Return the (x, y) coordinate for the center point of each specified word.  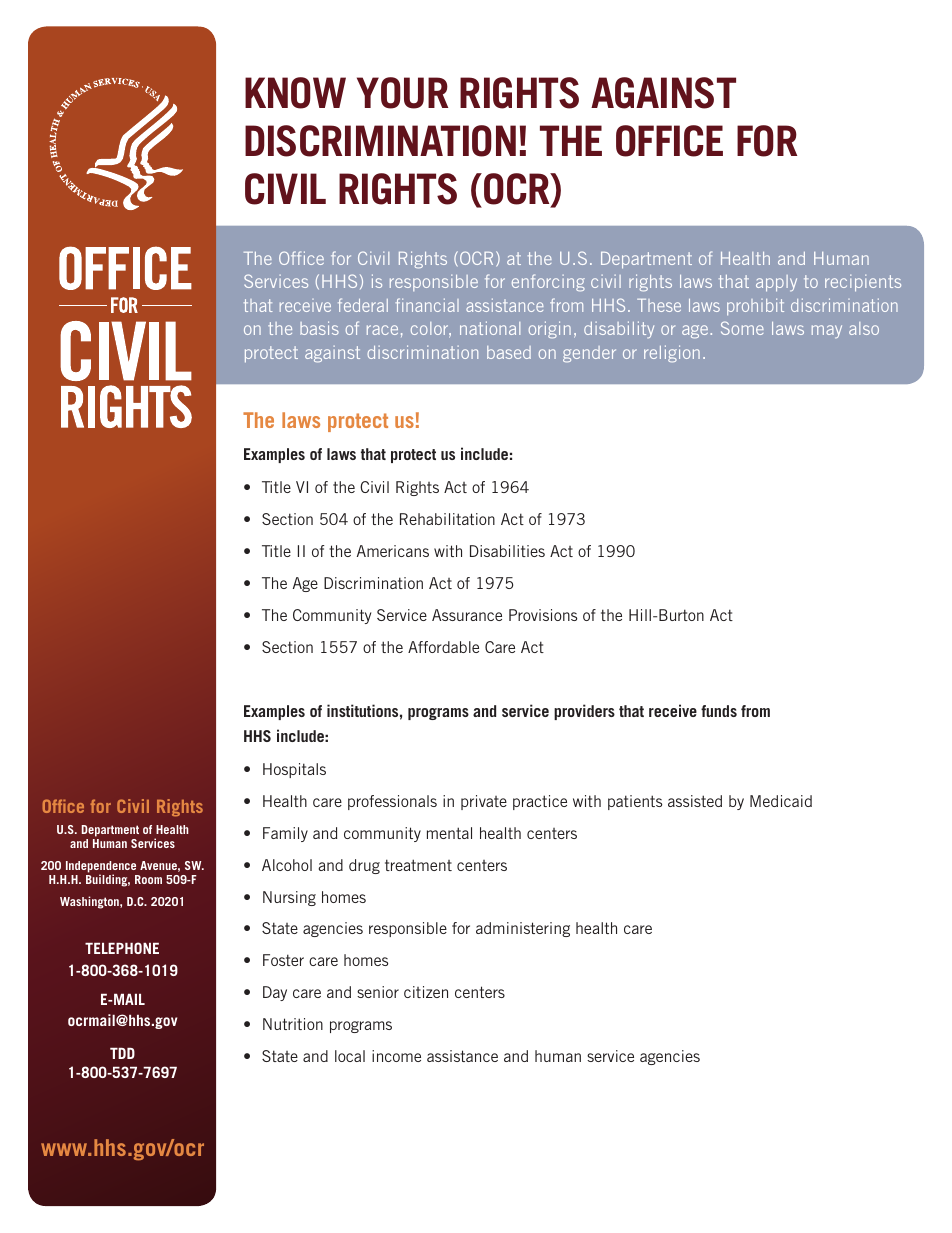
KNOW (295, 93)
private (484, 802)
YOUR (402, 93)
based (509, 352)
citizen (426, 992)
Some (742, 328)
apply (776, 283)
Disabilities (507, 551)
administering (523, 929)
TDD (122, 1053)
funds (719, 711)
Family (285, 834)
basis (319, 328)
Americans (393, 551)
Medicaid (781, 801)
